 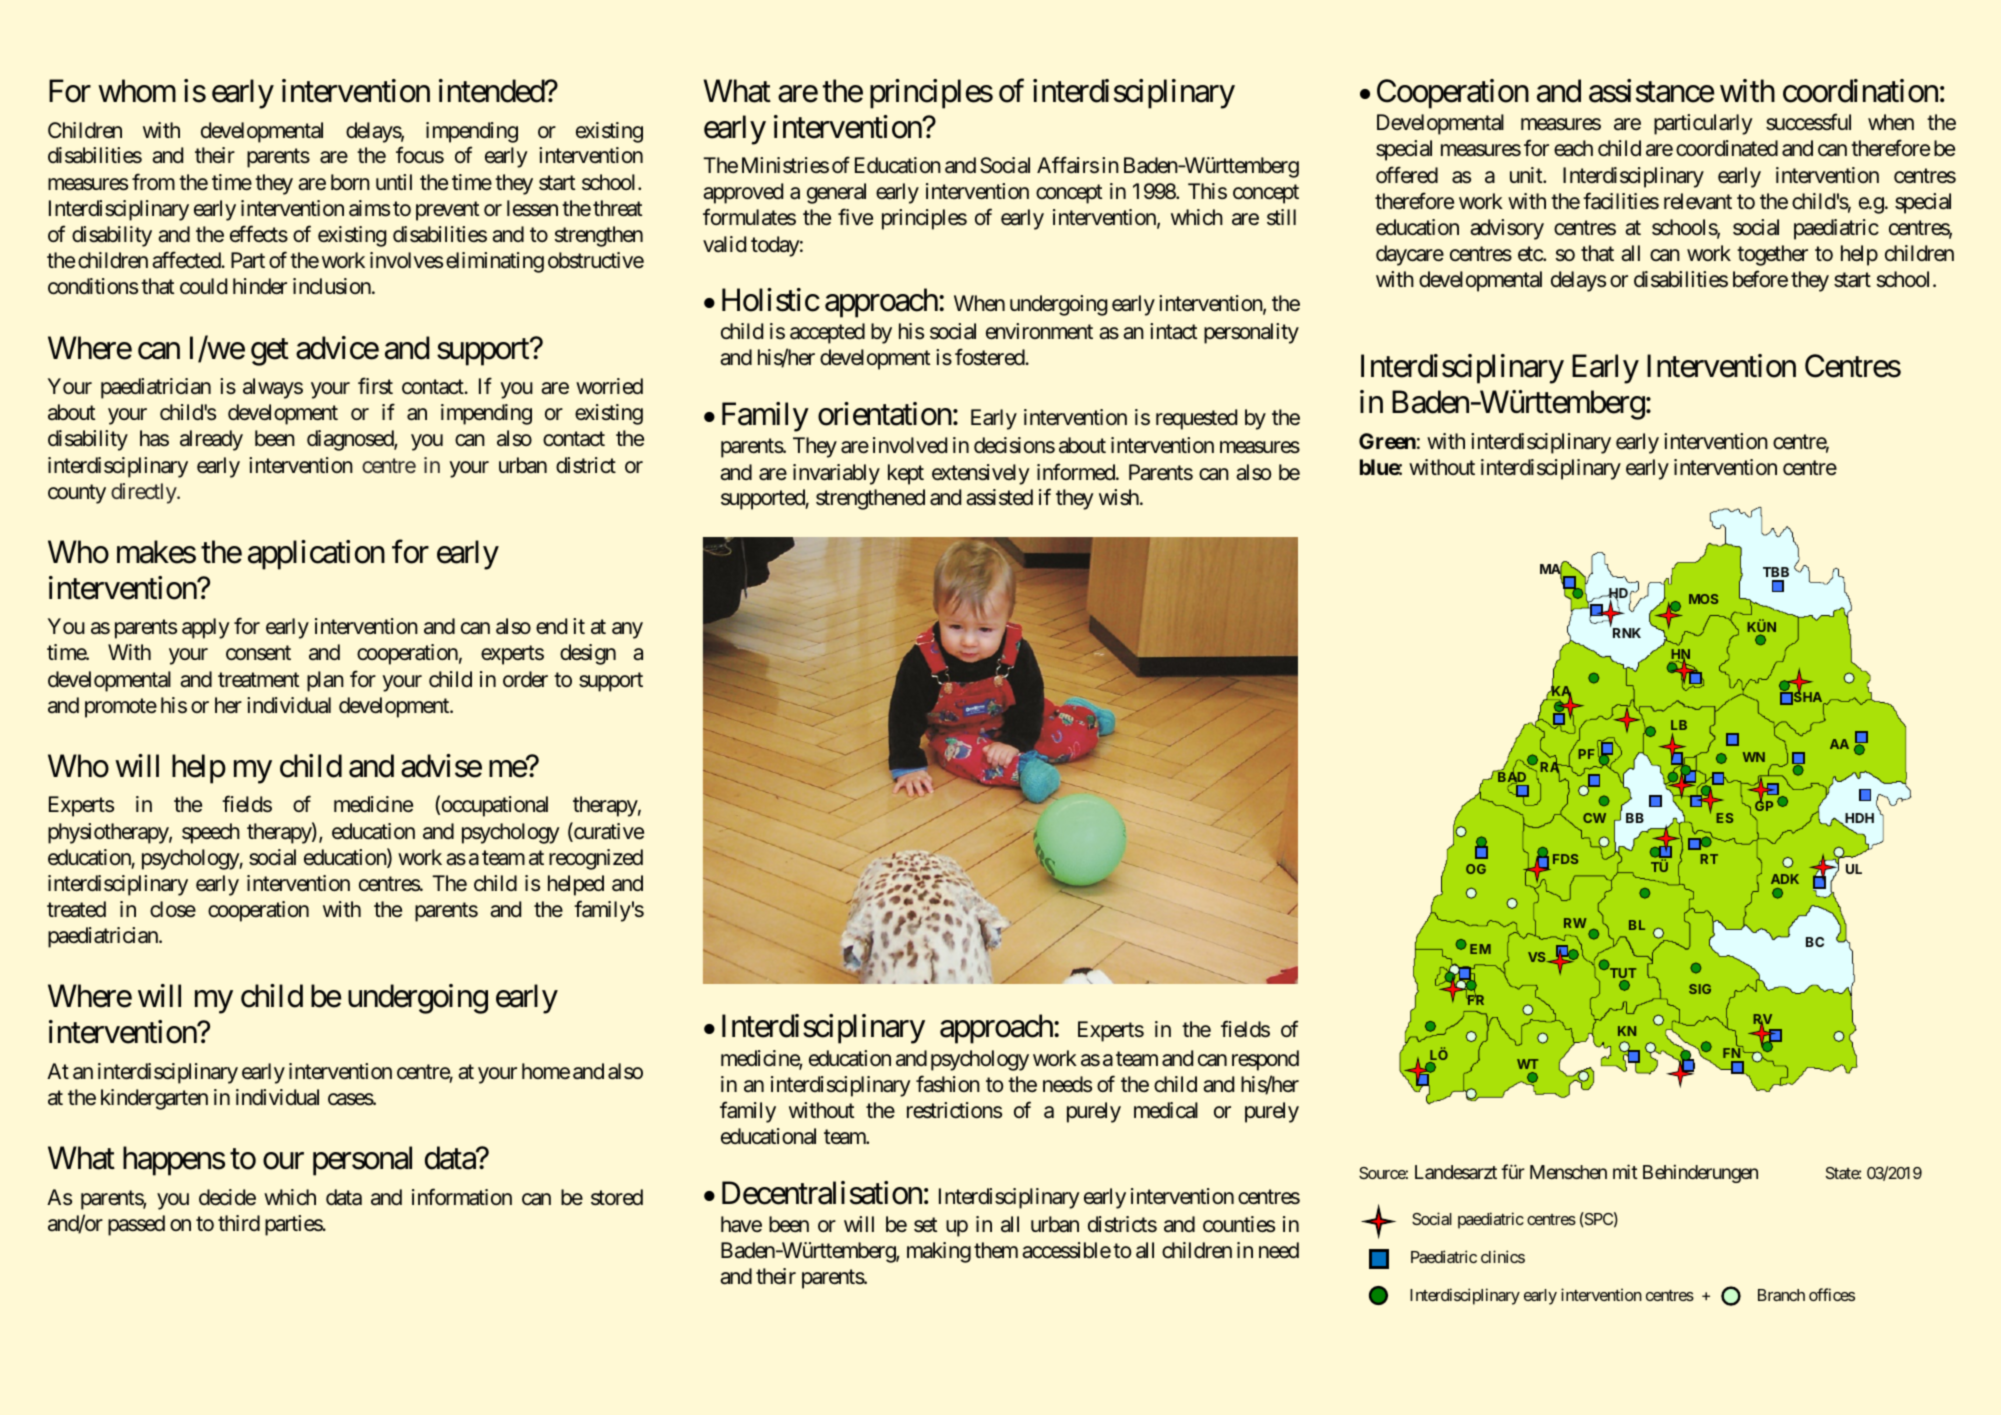 What do you see at coordinates (1573, 148) in the page?
I see `each` at bounding box center [1573, 148].
